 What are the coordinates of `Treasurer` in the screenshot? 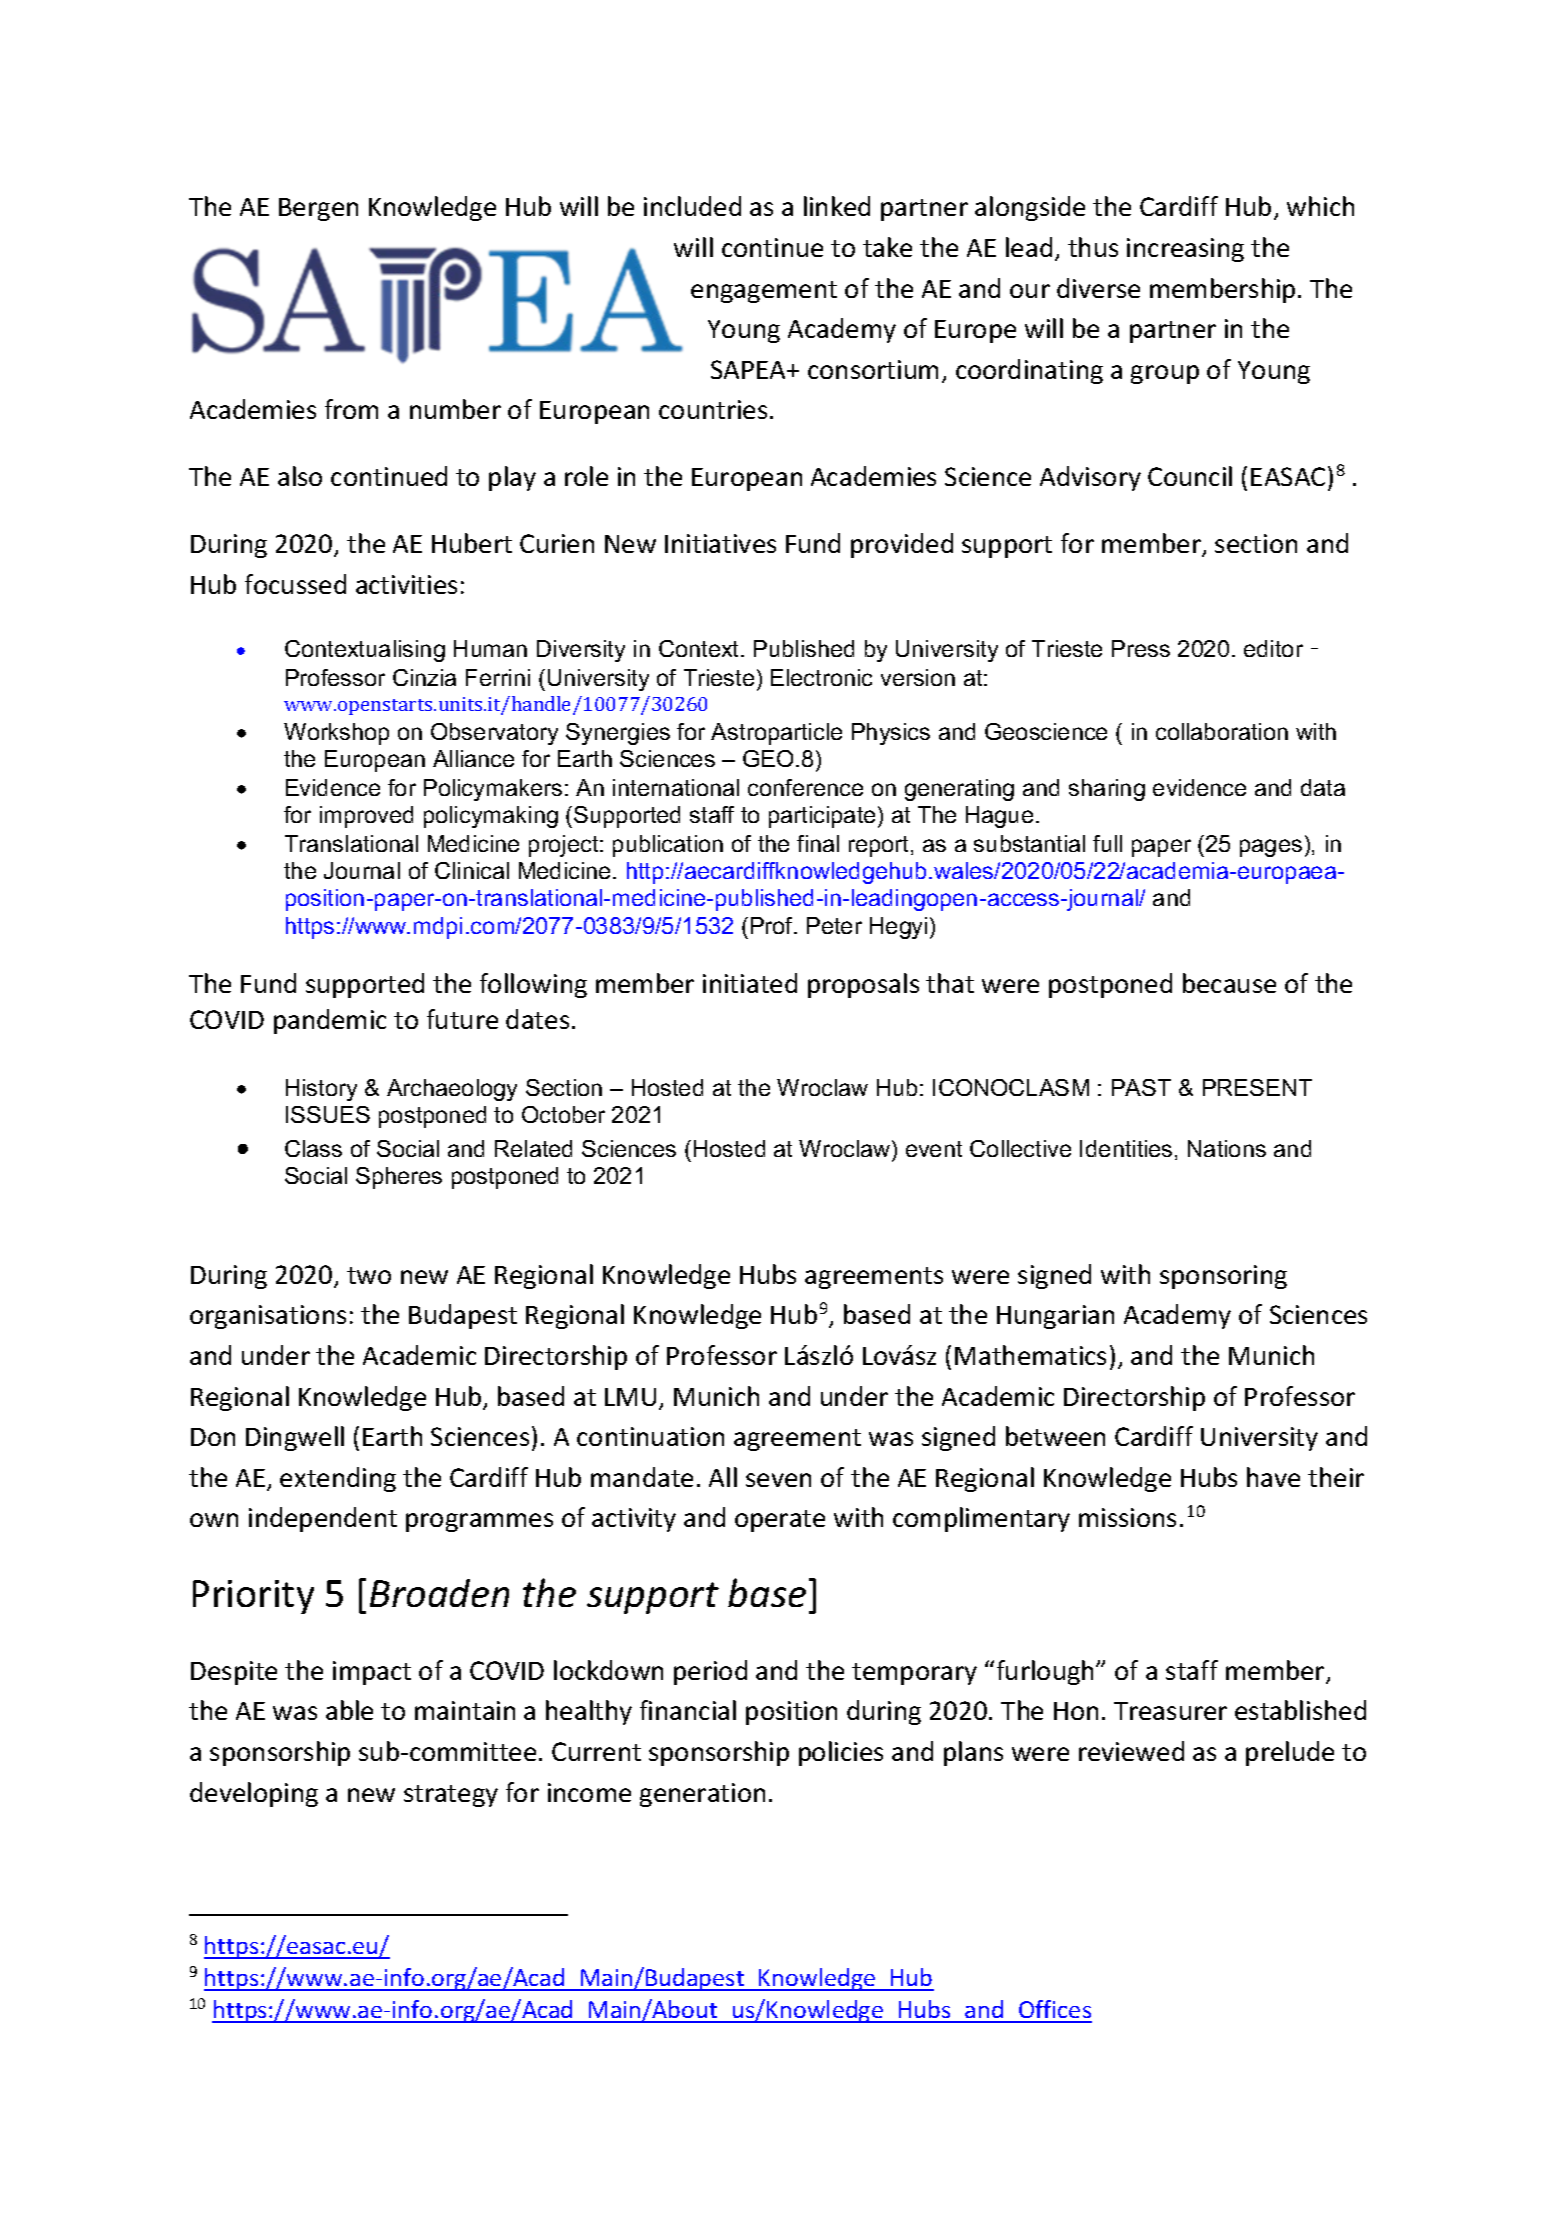 It's located at (1170, 1711).
